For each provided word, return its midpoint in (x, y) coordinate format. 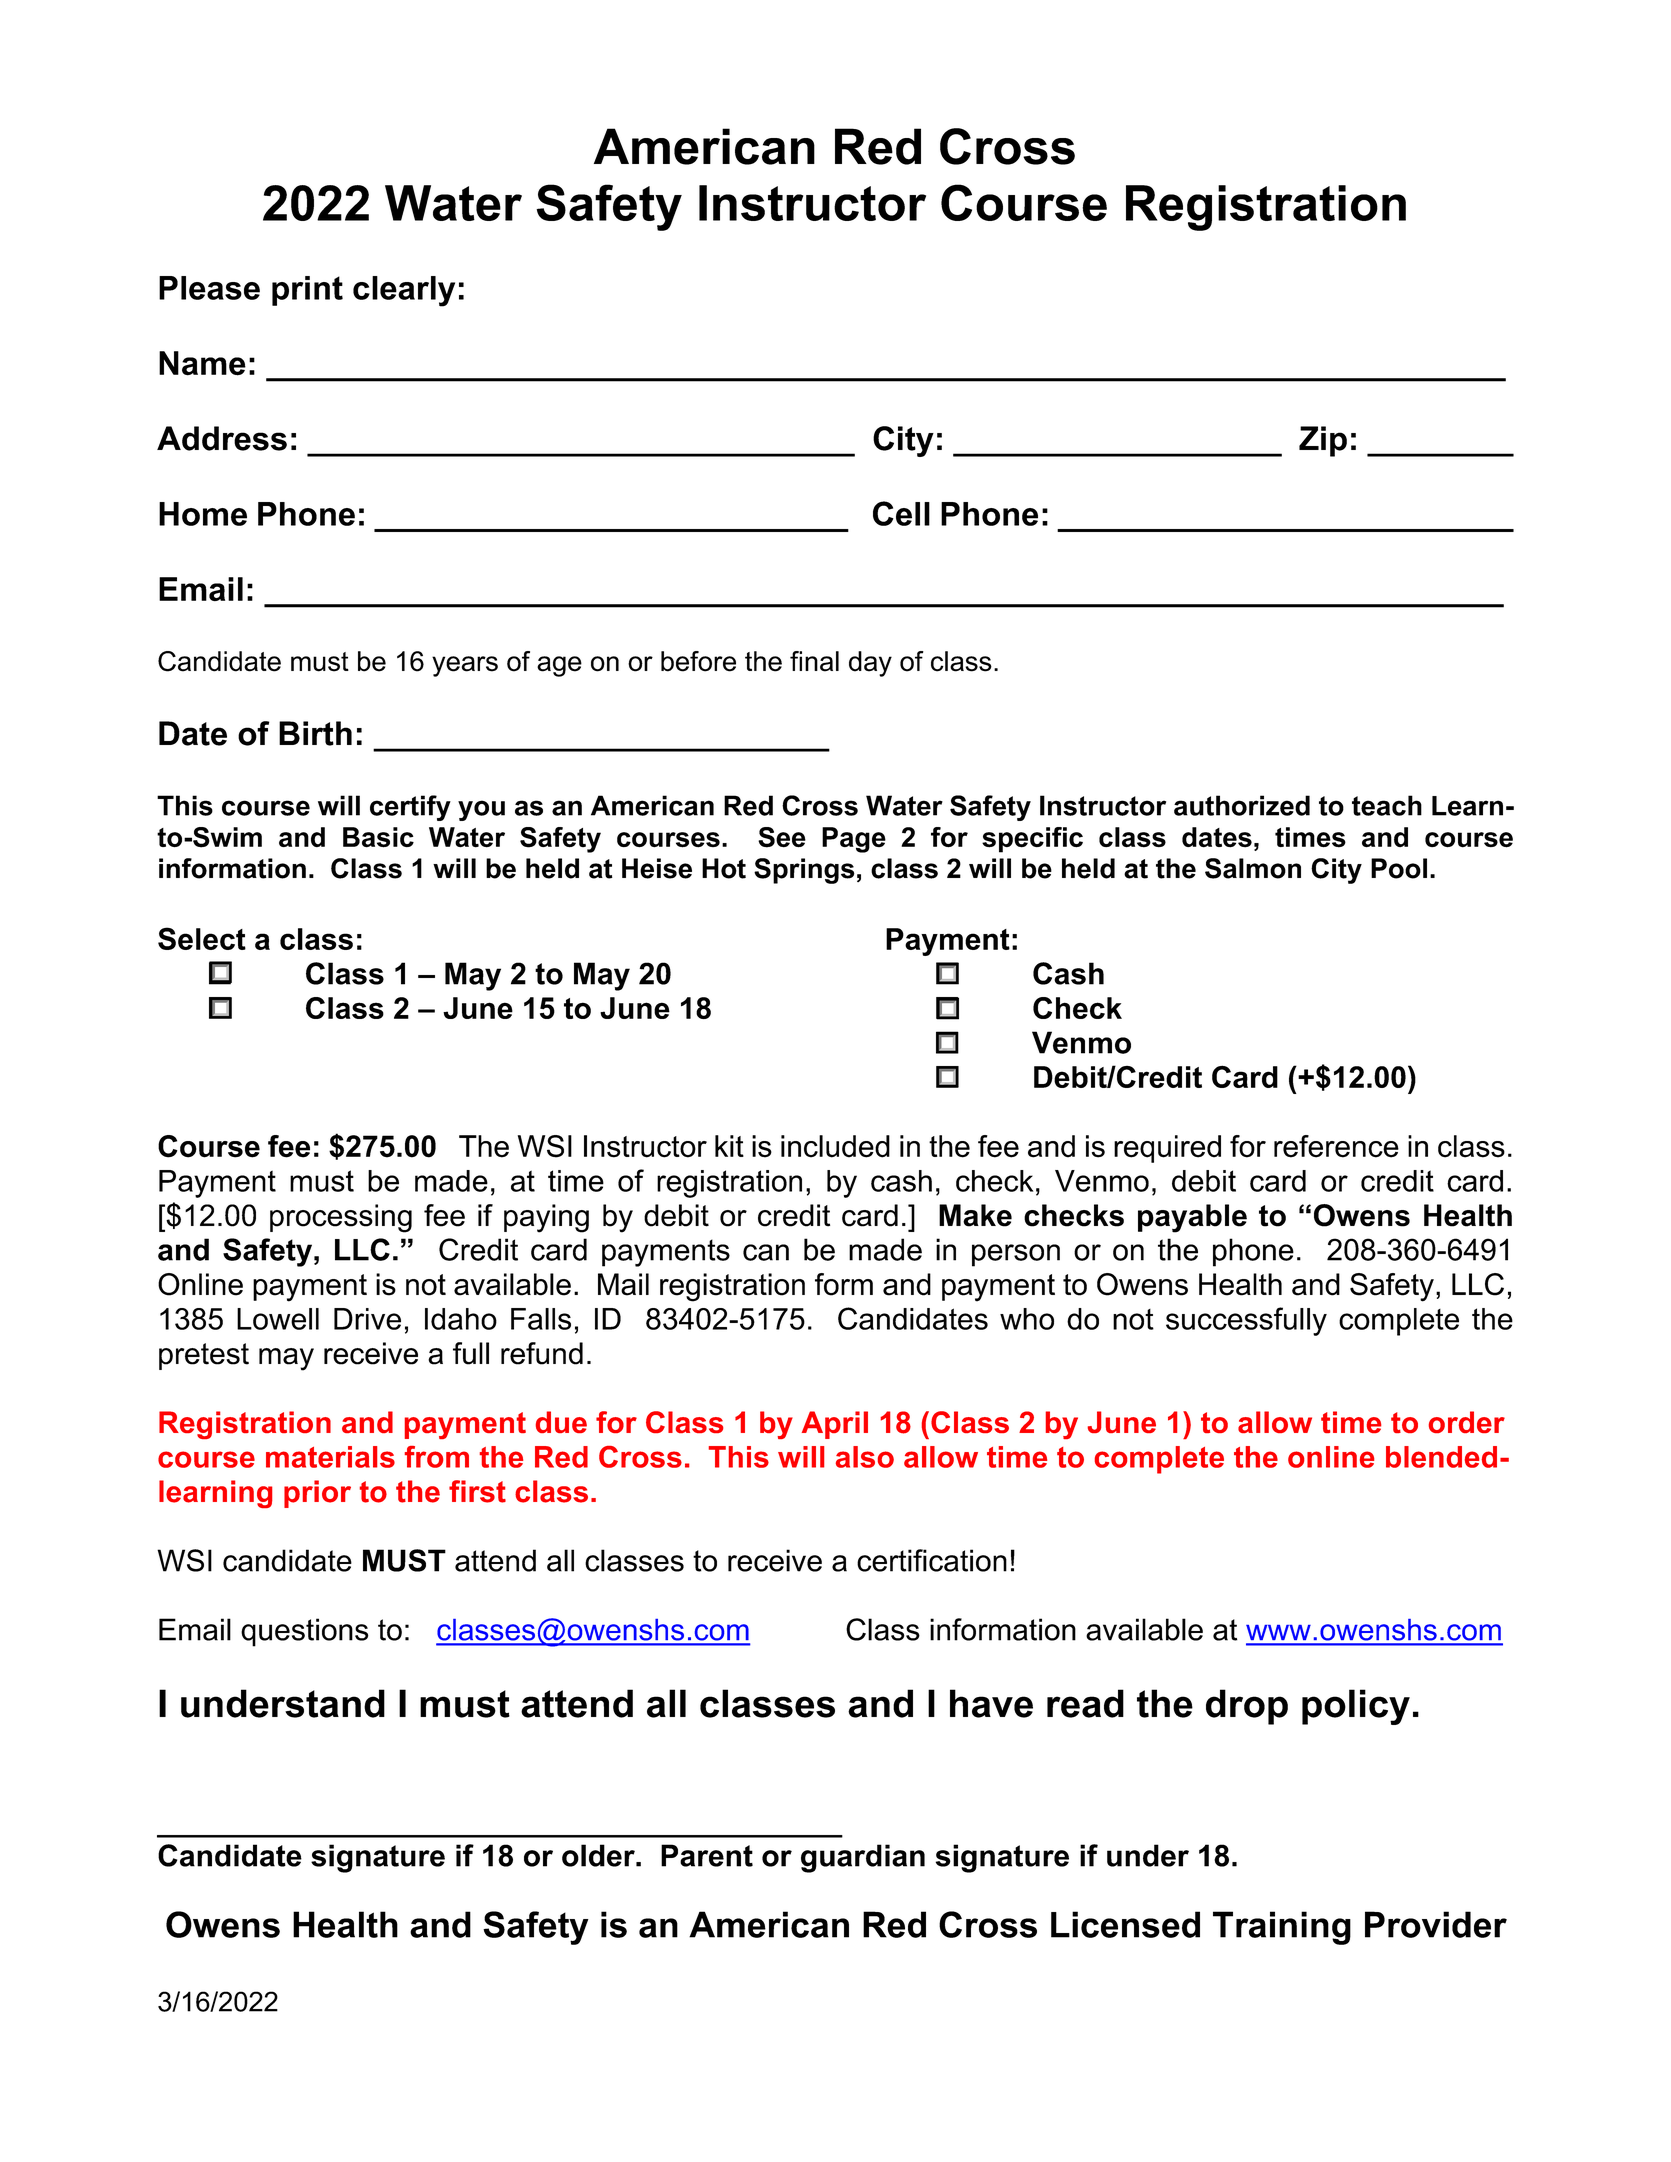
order (1467, 1422)
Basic (378, 837)
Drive (367, 1319)
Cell (901, 513)
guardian (863, 1858)
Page (854, 840)
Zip (1323, 441)
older (599, 1855)
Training (1282, 1928)
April (835, 1425)
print (307, 291)
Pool (1399, 868)
